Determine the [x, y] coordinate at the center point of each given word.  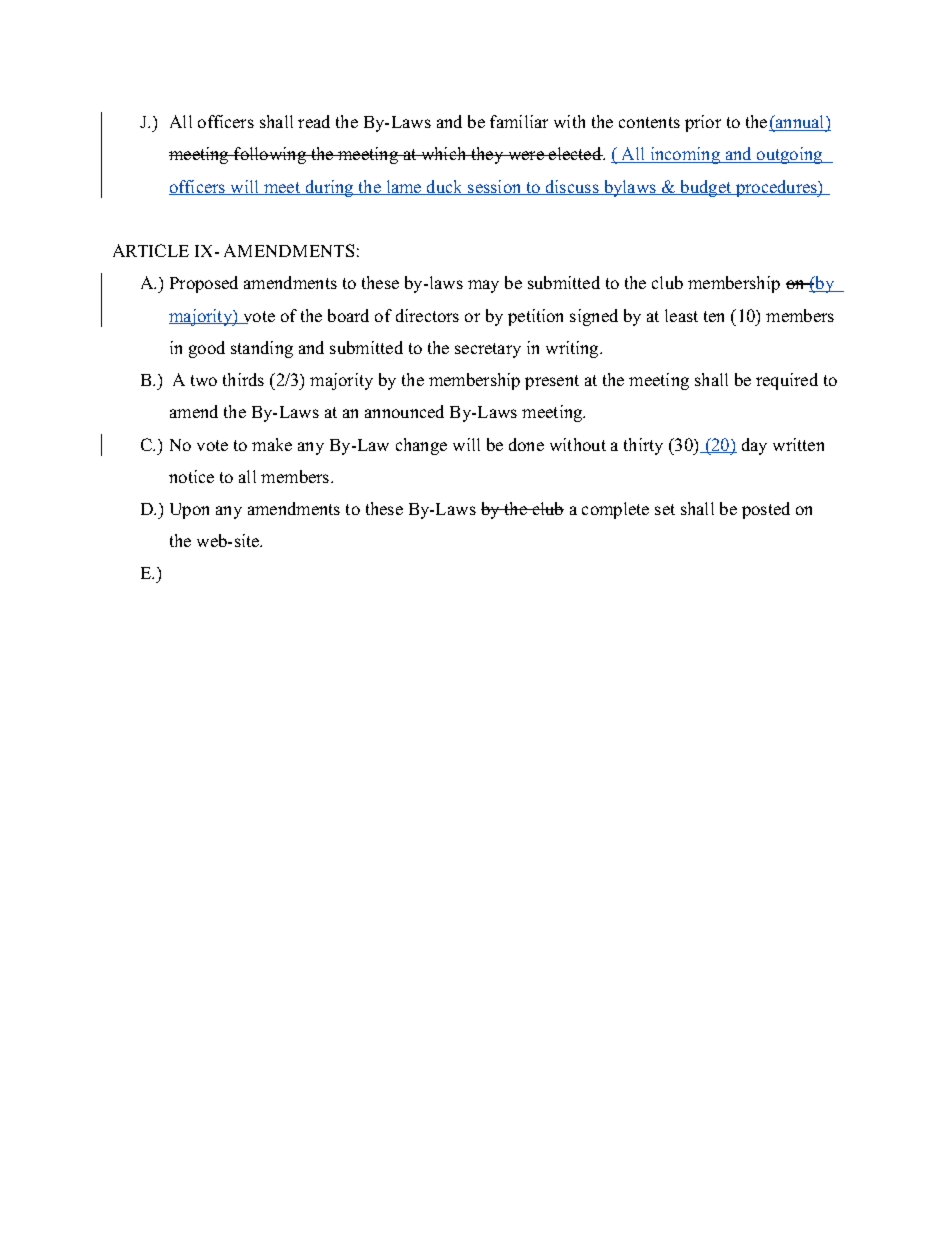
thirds [243, 379]
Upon [189, 511]
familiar [519, 121]
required [787, 381]
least [681, 315]
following [270, 155]
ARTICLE [151, 250]
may [483, 286]
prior [703, 123]
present [552, 382]
